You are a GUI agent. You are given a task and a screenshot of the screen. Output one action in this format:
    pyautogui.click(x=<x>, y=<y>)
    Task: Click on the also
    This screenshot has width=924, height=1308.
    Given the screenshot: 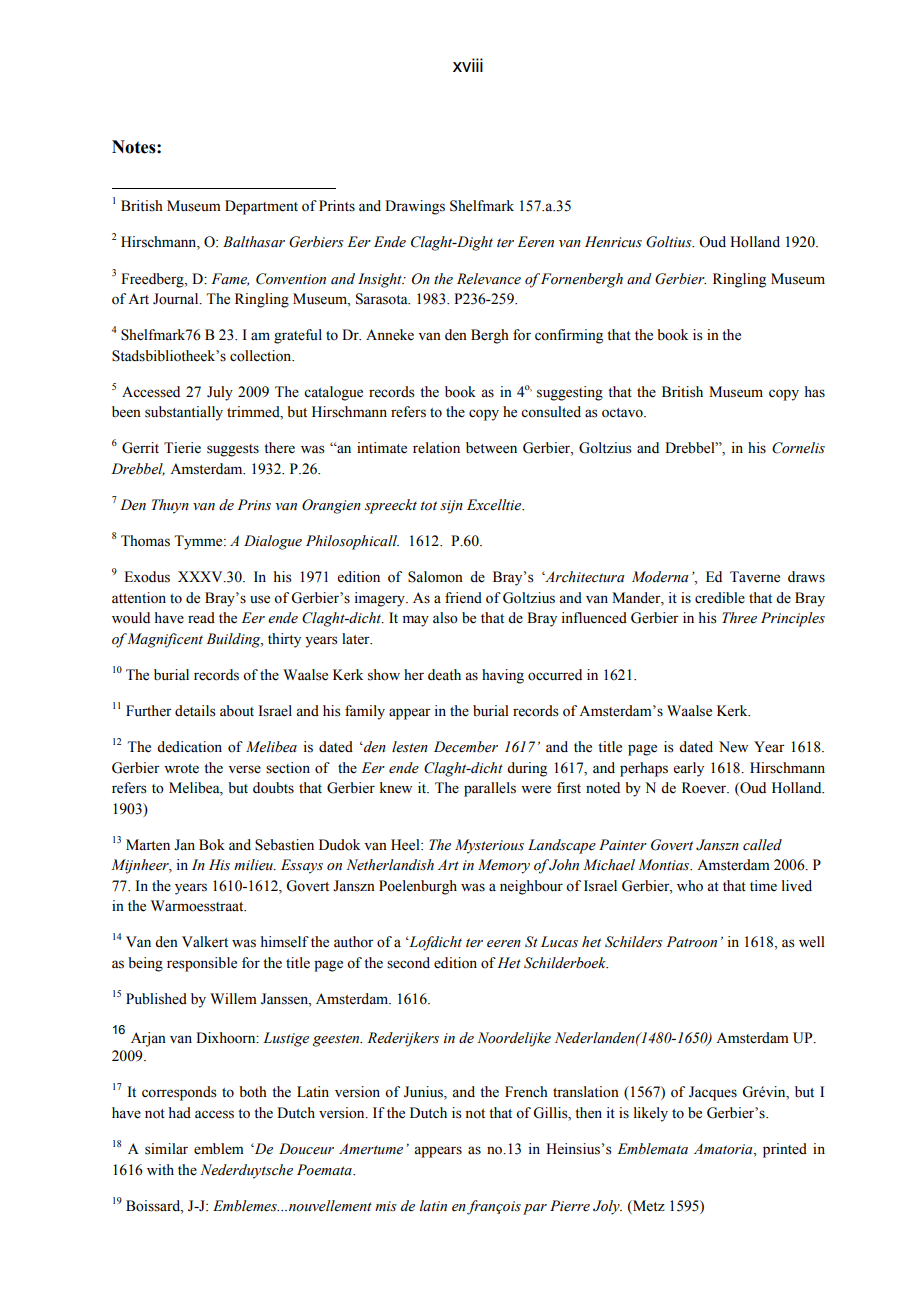 What is the action you would take?
    pyautogui.click(x=445, y=618)
